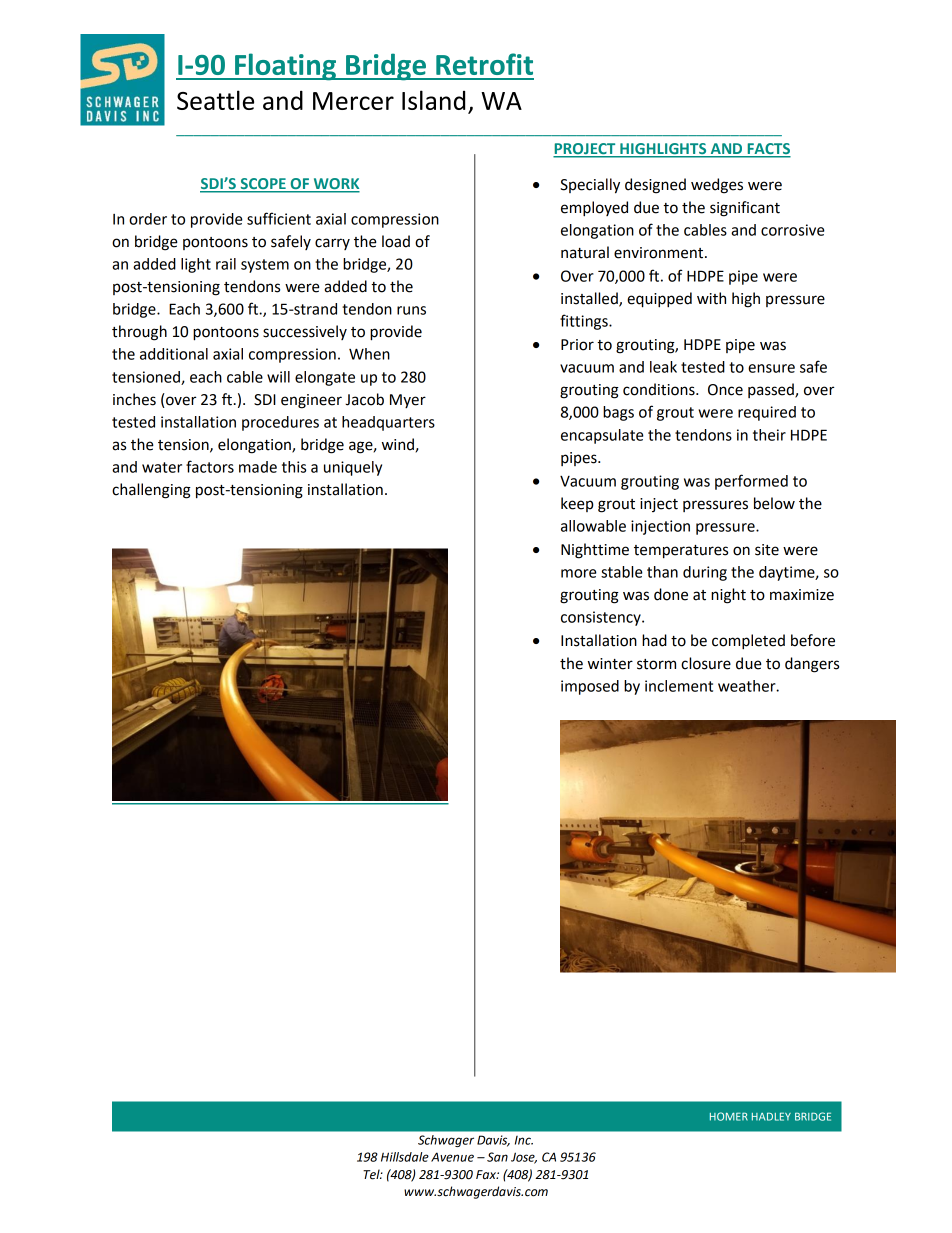 The image size is (952, 1233). Describe the element at coordinates (768, 150) in the document. I see `FACTS` at that location.
